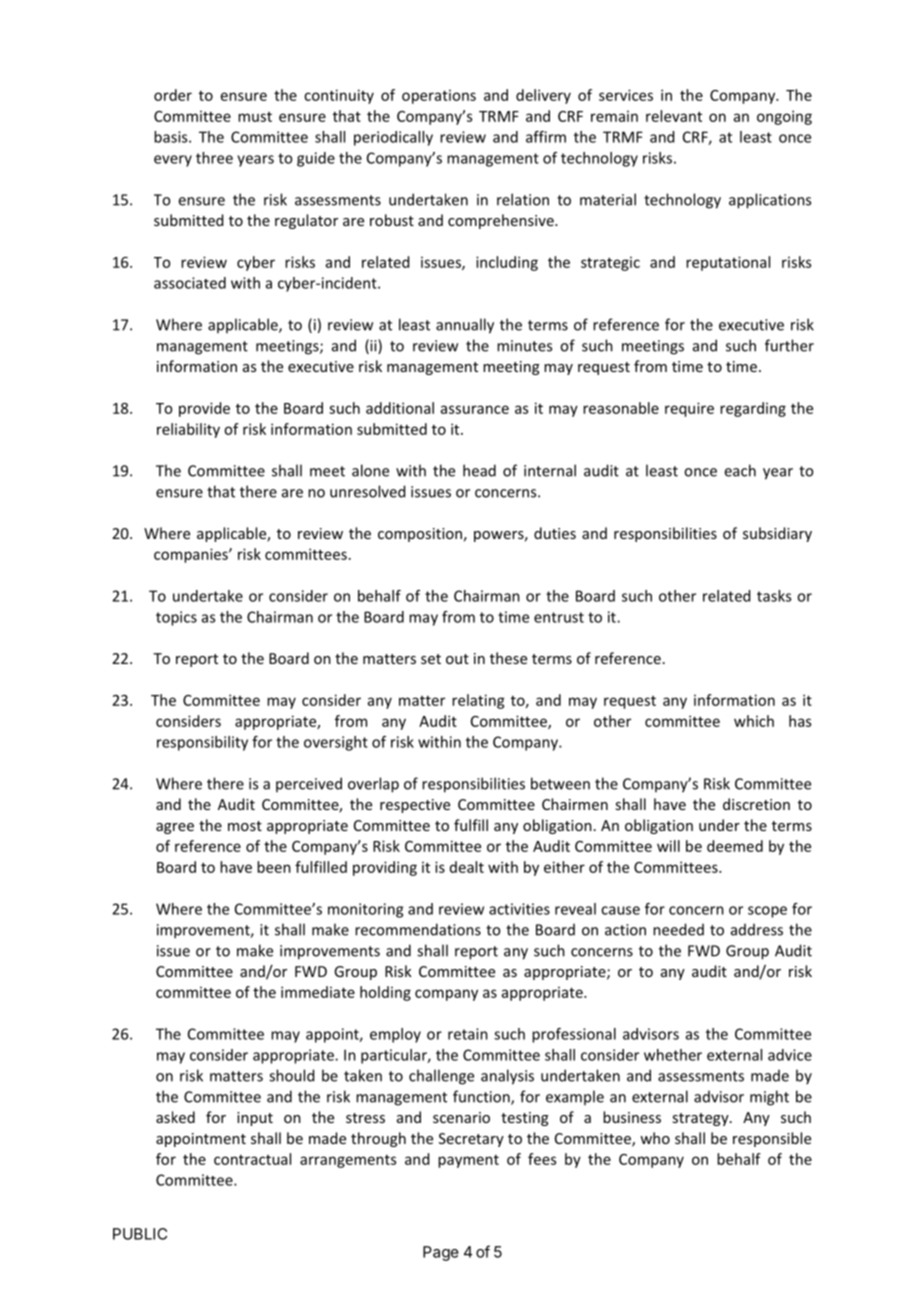  What do you see at coordinates (757, 930) in the screenshot?
I see `address` at bounding box center [757, 930].
